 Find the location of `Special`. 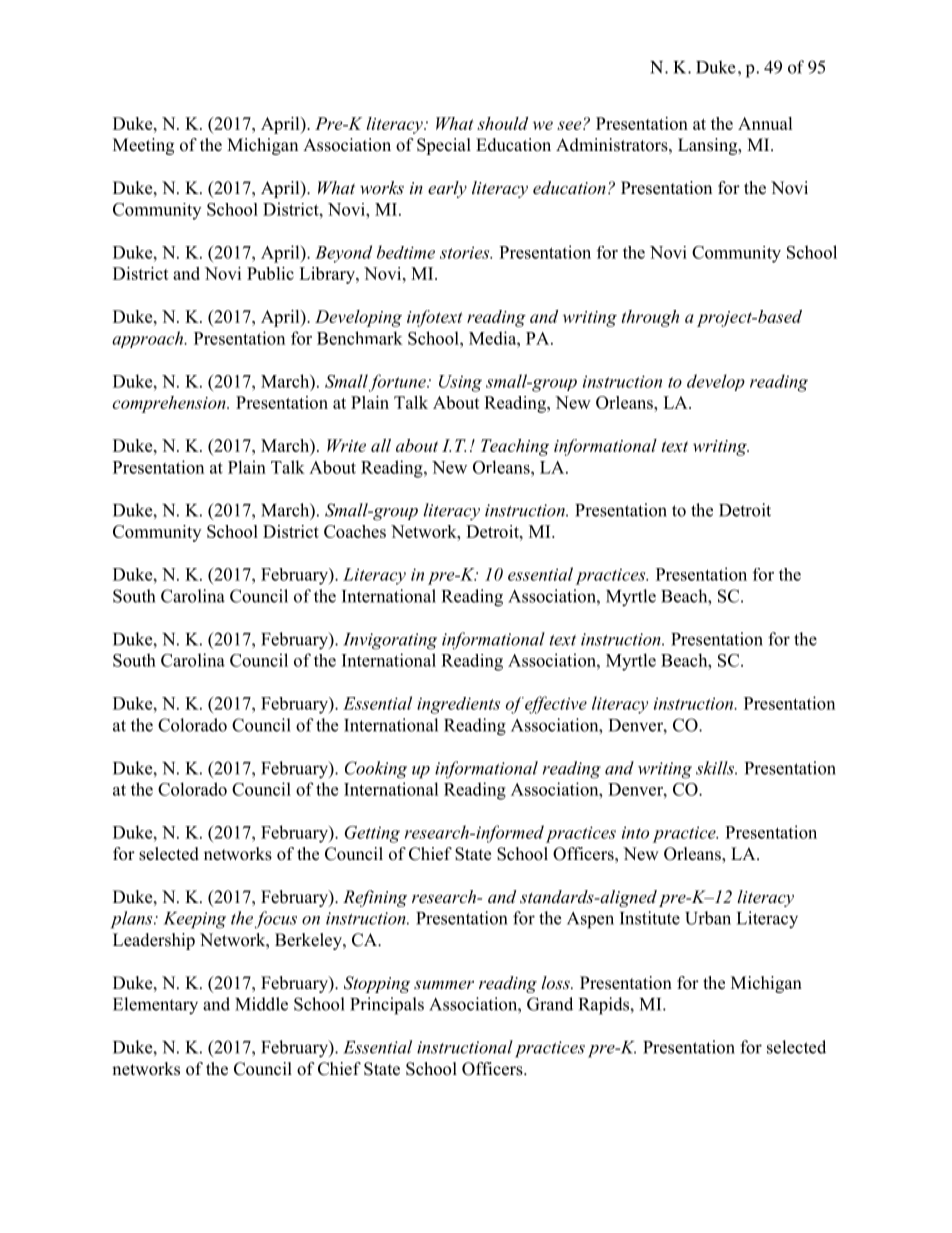

Special is located at coordinates (444, 146).
